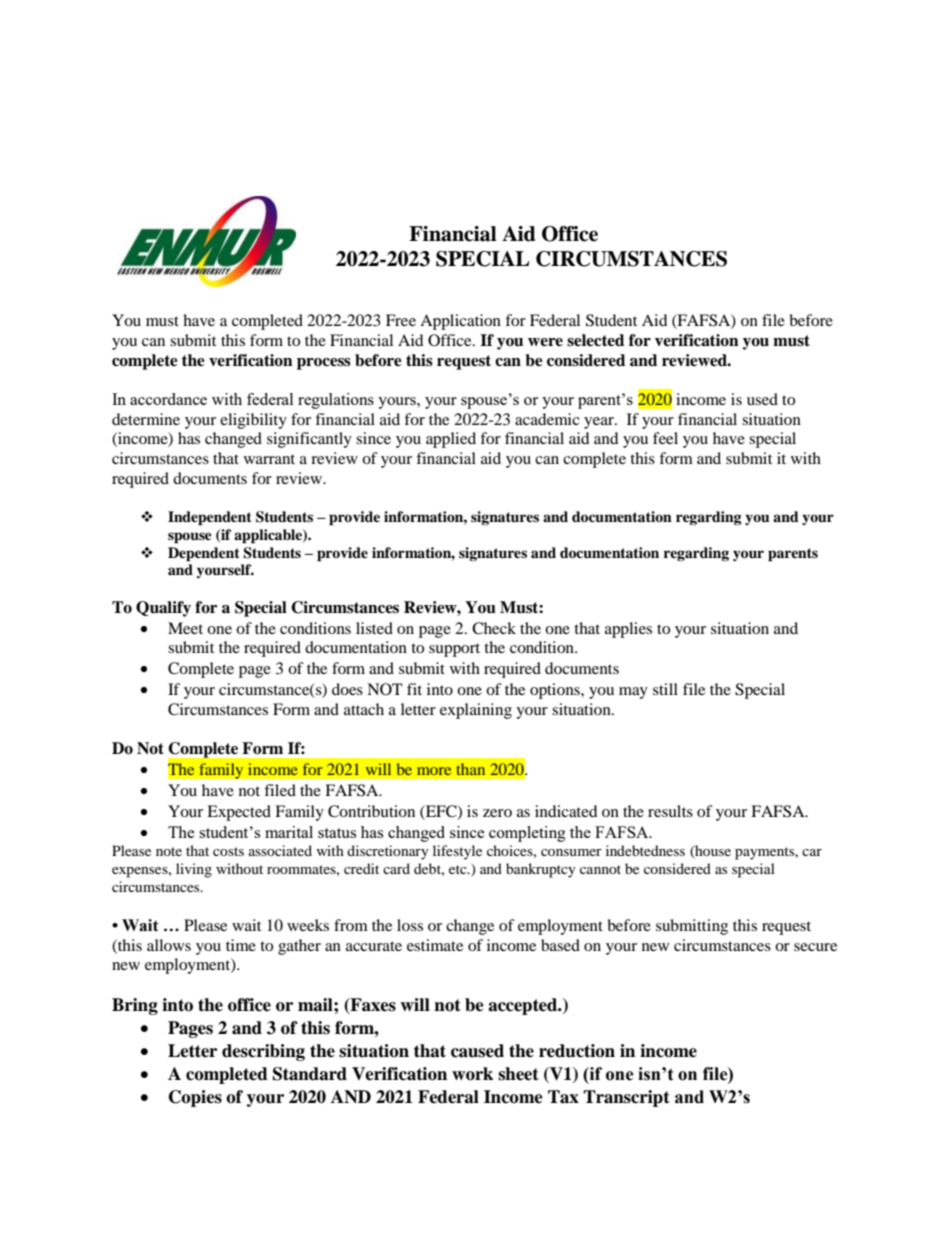 This screenshot has width=952, height=1233. What do you see at coordinates (241, 945) in the screenshot?
I see `time` at bounding box center [241, 945].
